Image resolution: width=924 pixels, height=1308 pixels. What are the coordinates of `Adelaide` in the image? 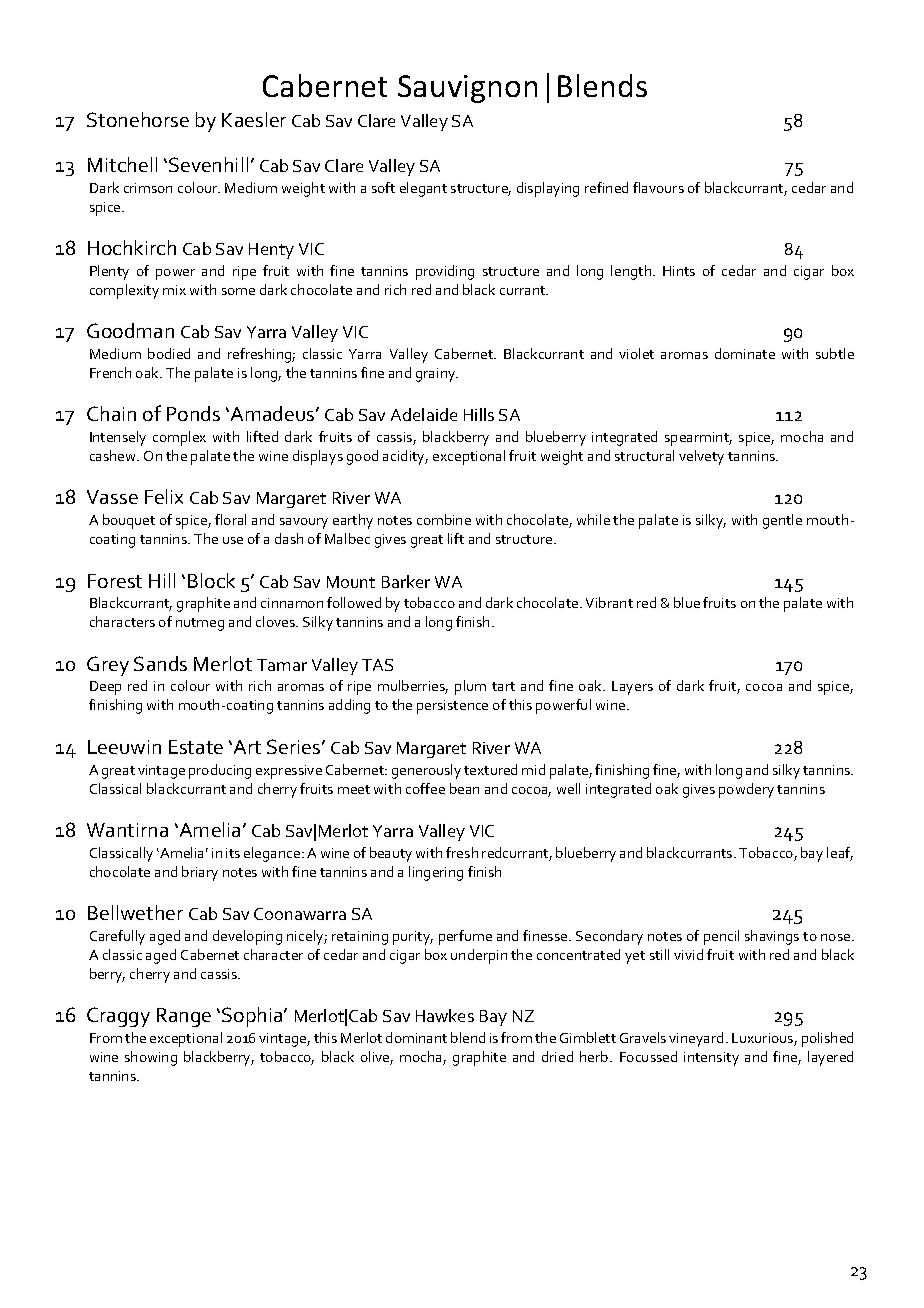 It's located at (424, 414).
